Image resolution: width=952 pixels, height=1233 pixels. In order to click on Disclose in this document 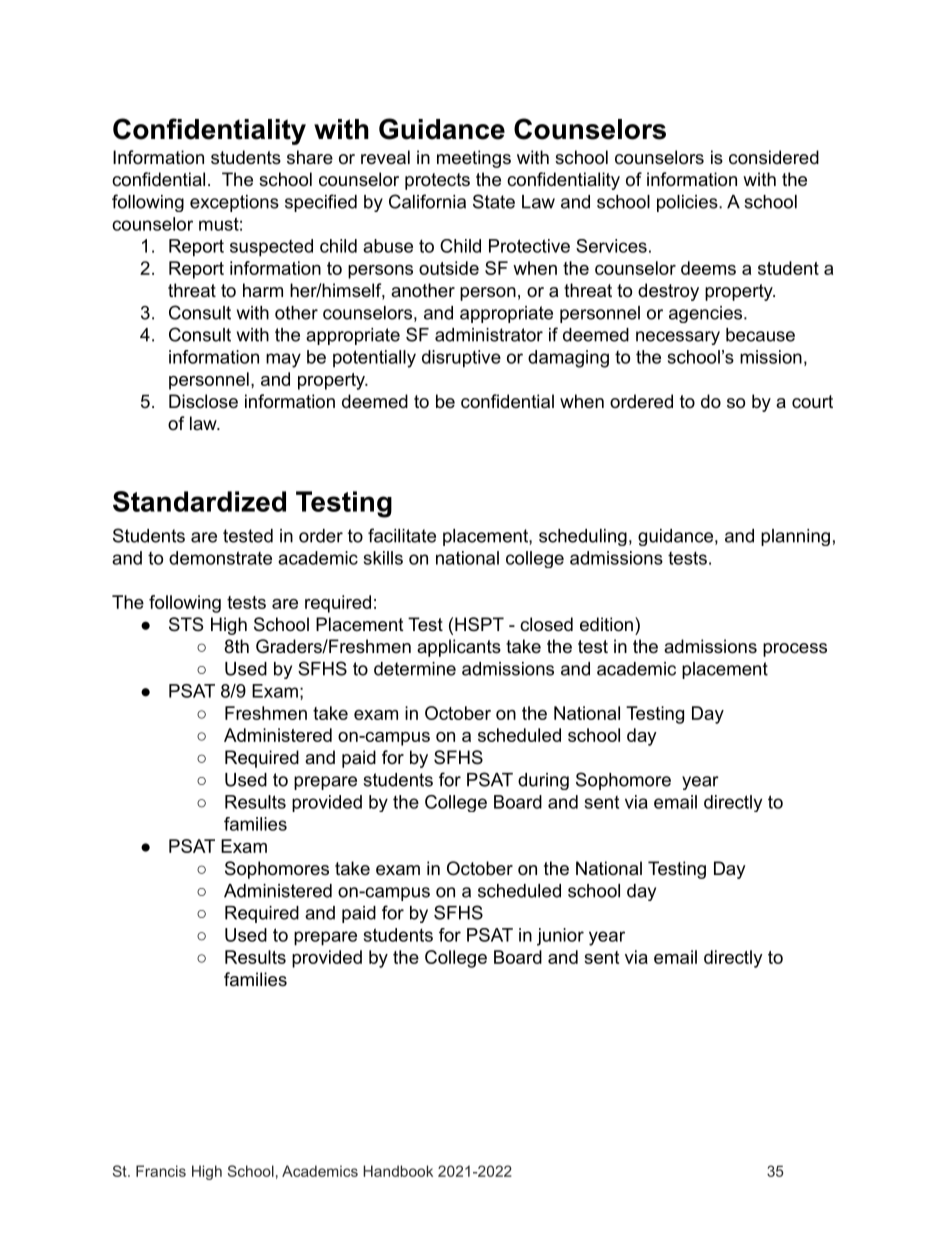, I will do `click(203, 401)`.
